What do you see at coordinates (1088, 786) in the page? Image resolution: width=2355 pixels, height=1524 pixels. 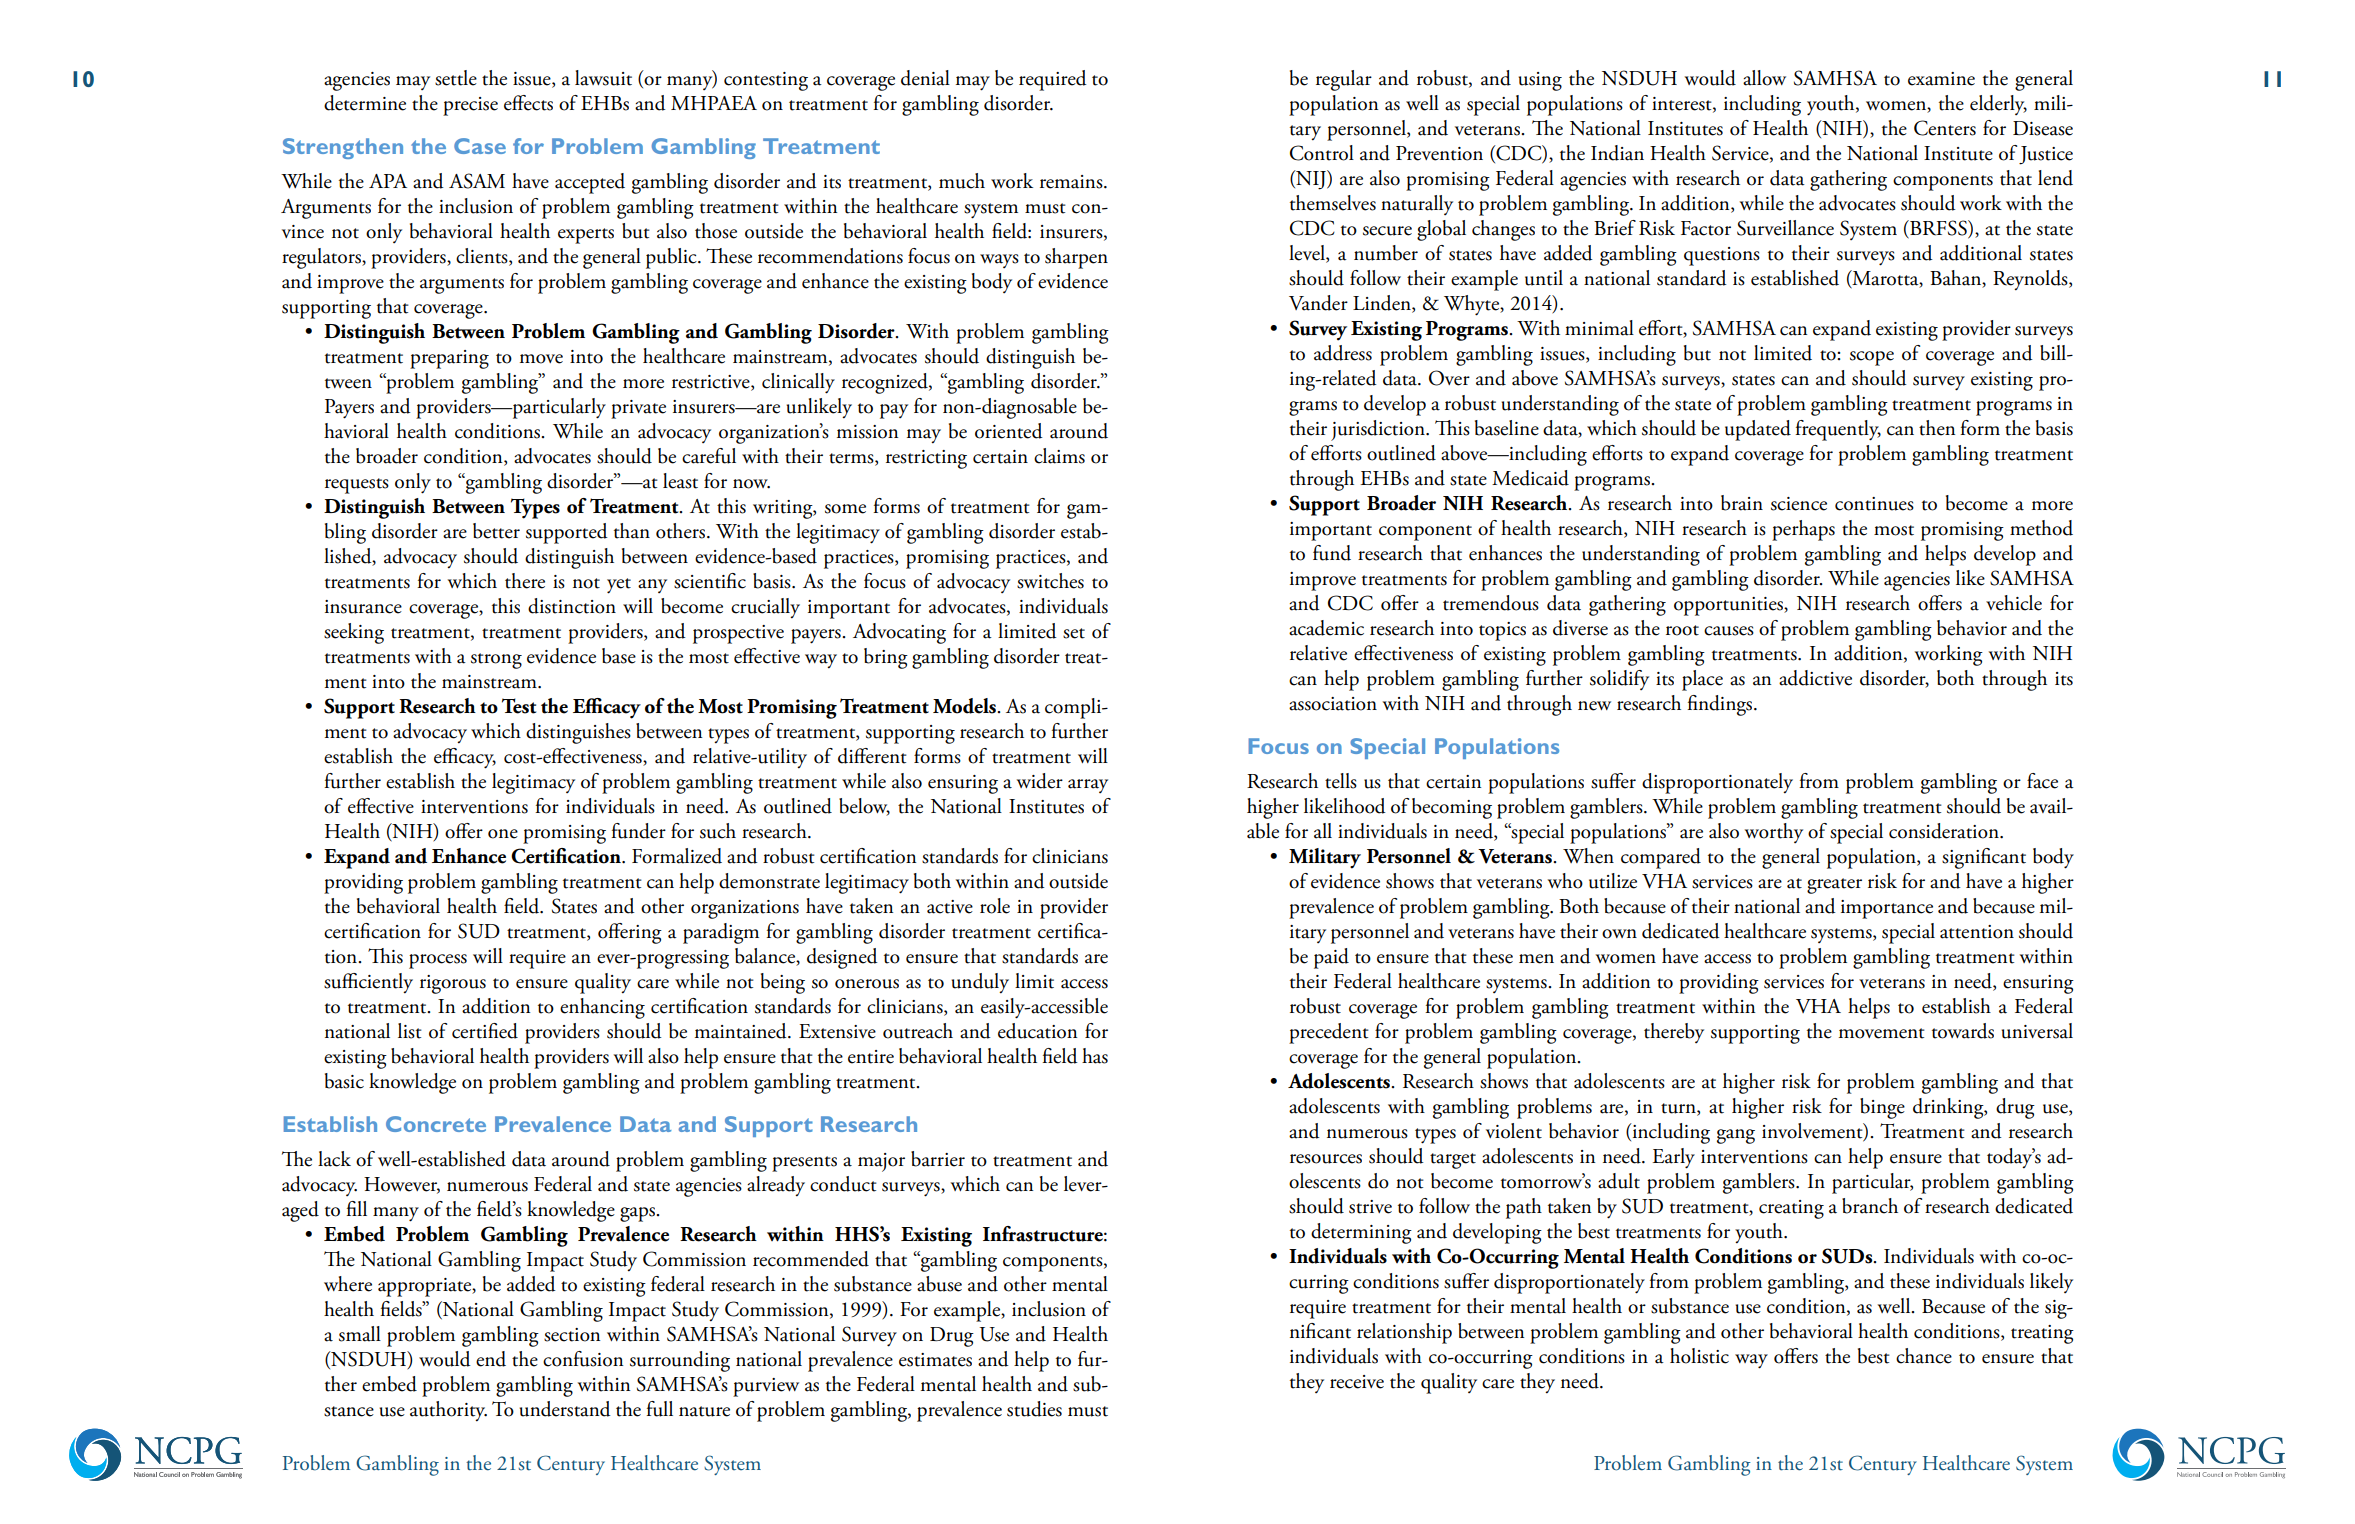 I see `array` at bounding box center [1088, 786].
